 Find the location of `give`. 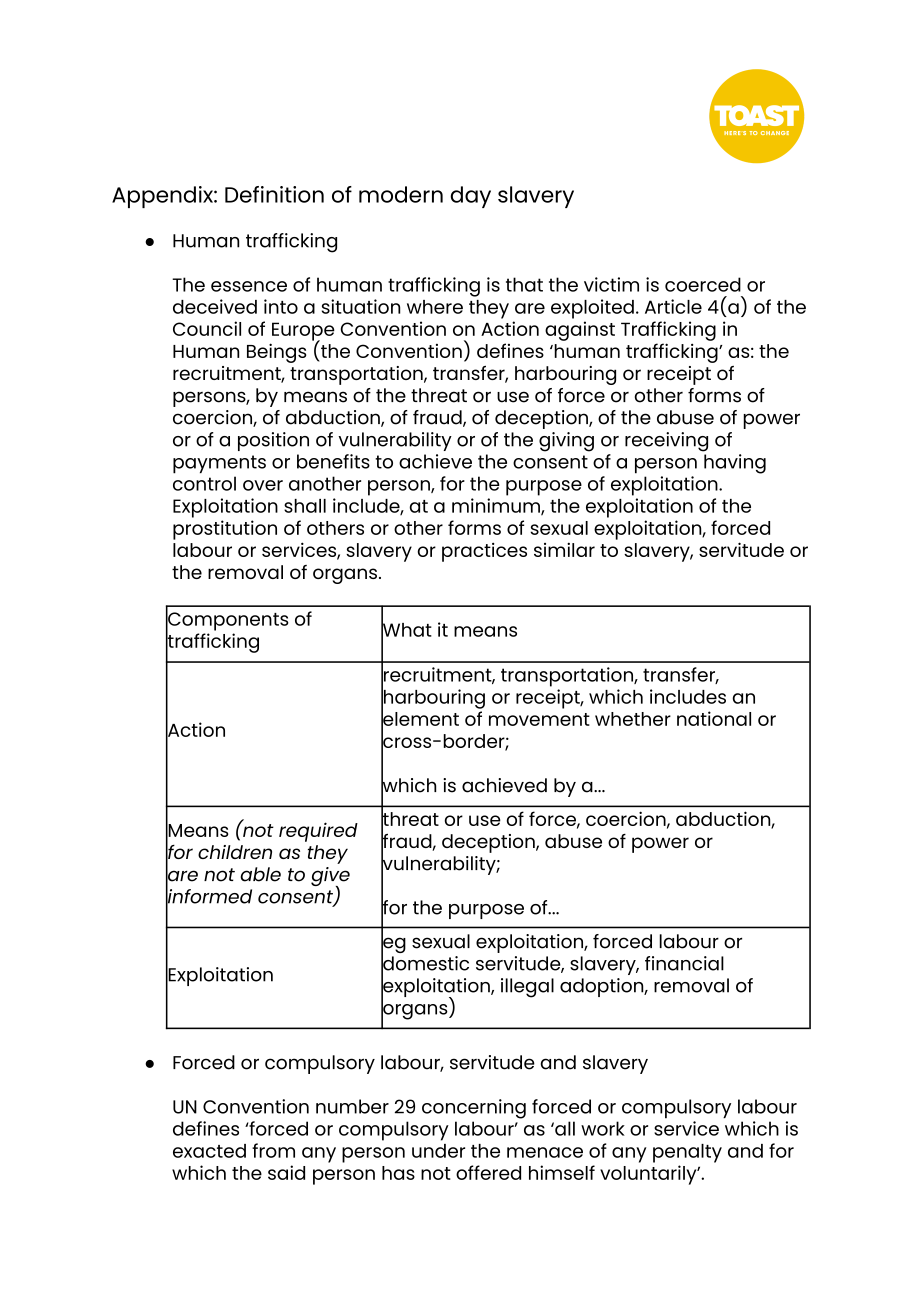

give is located at coordinates (330, 878).
